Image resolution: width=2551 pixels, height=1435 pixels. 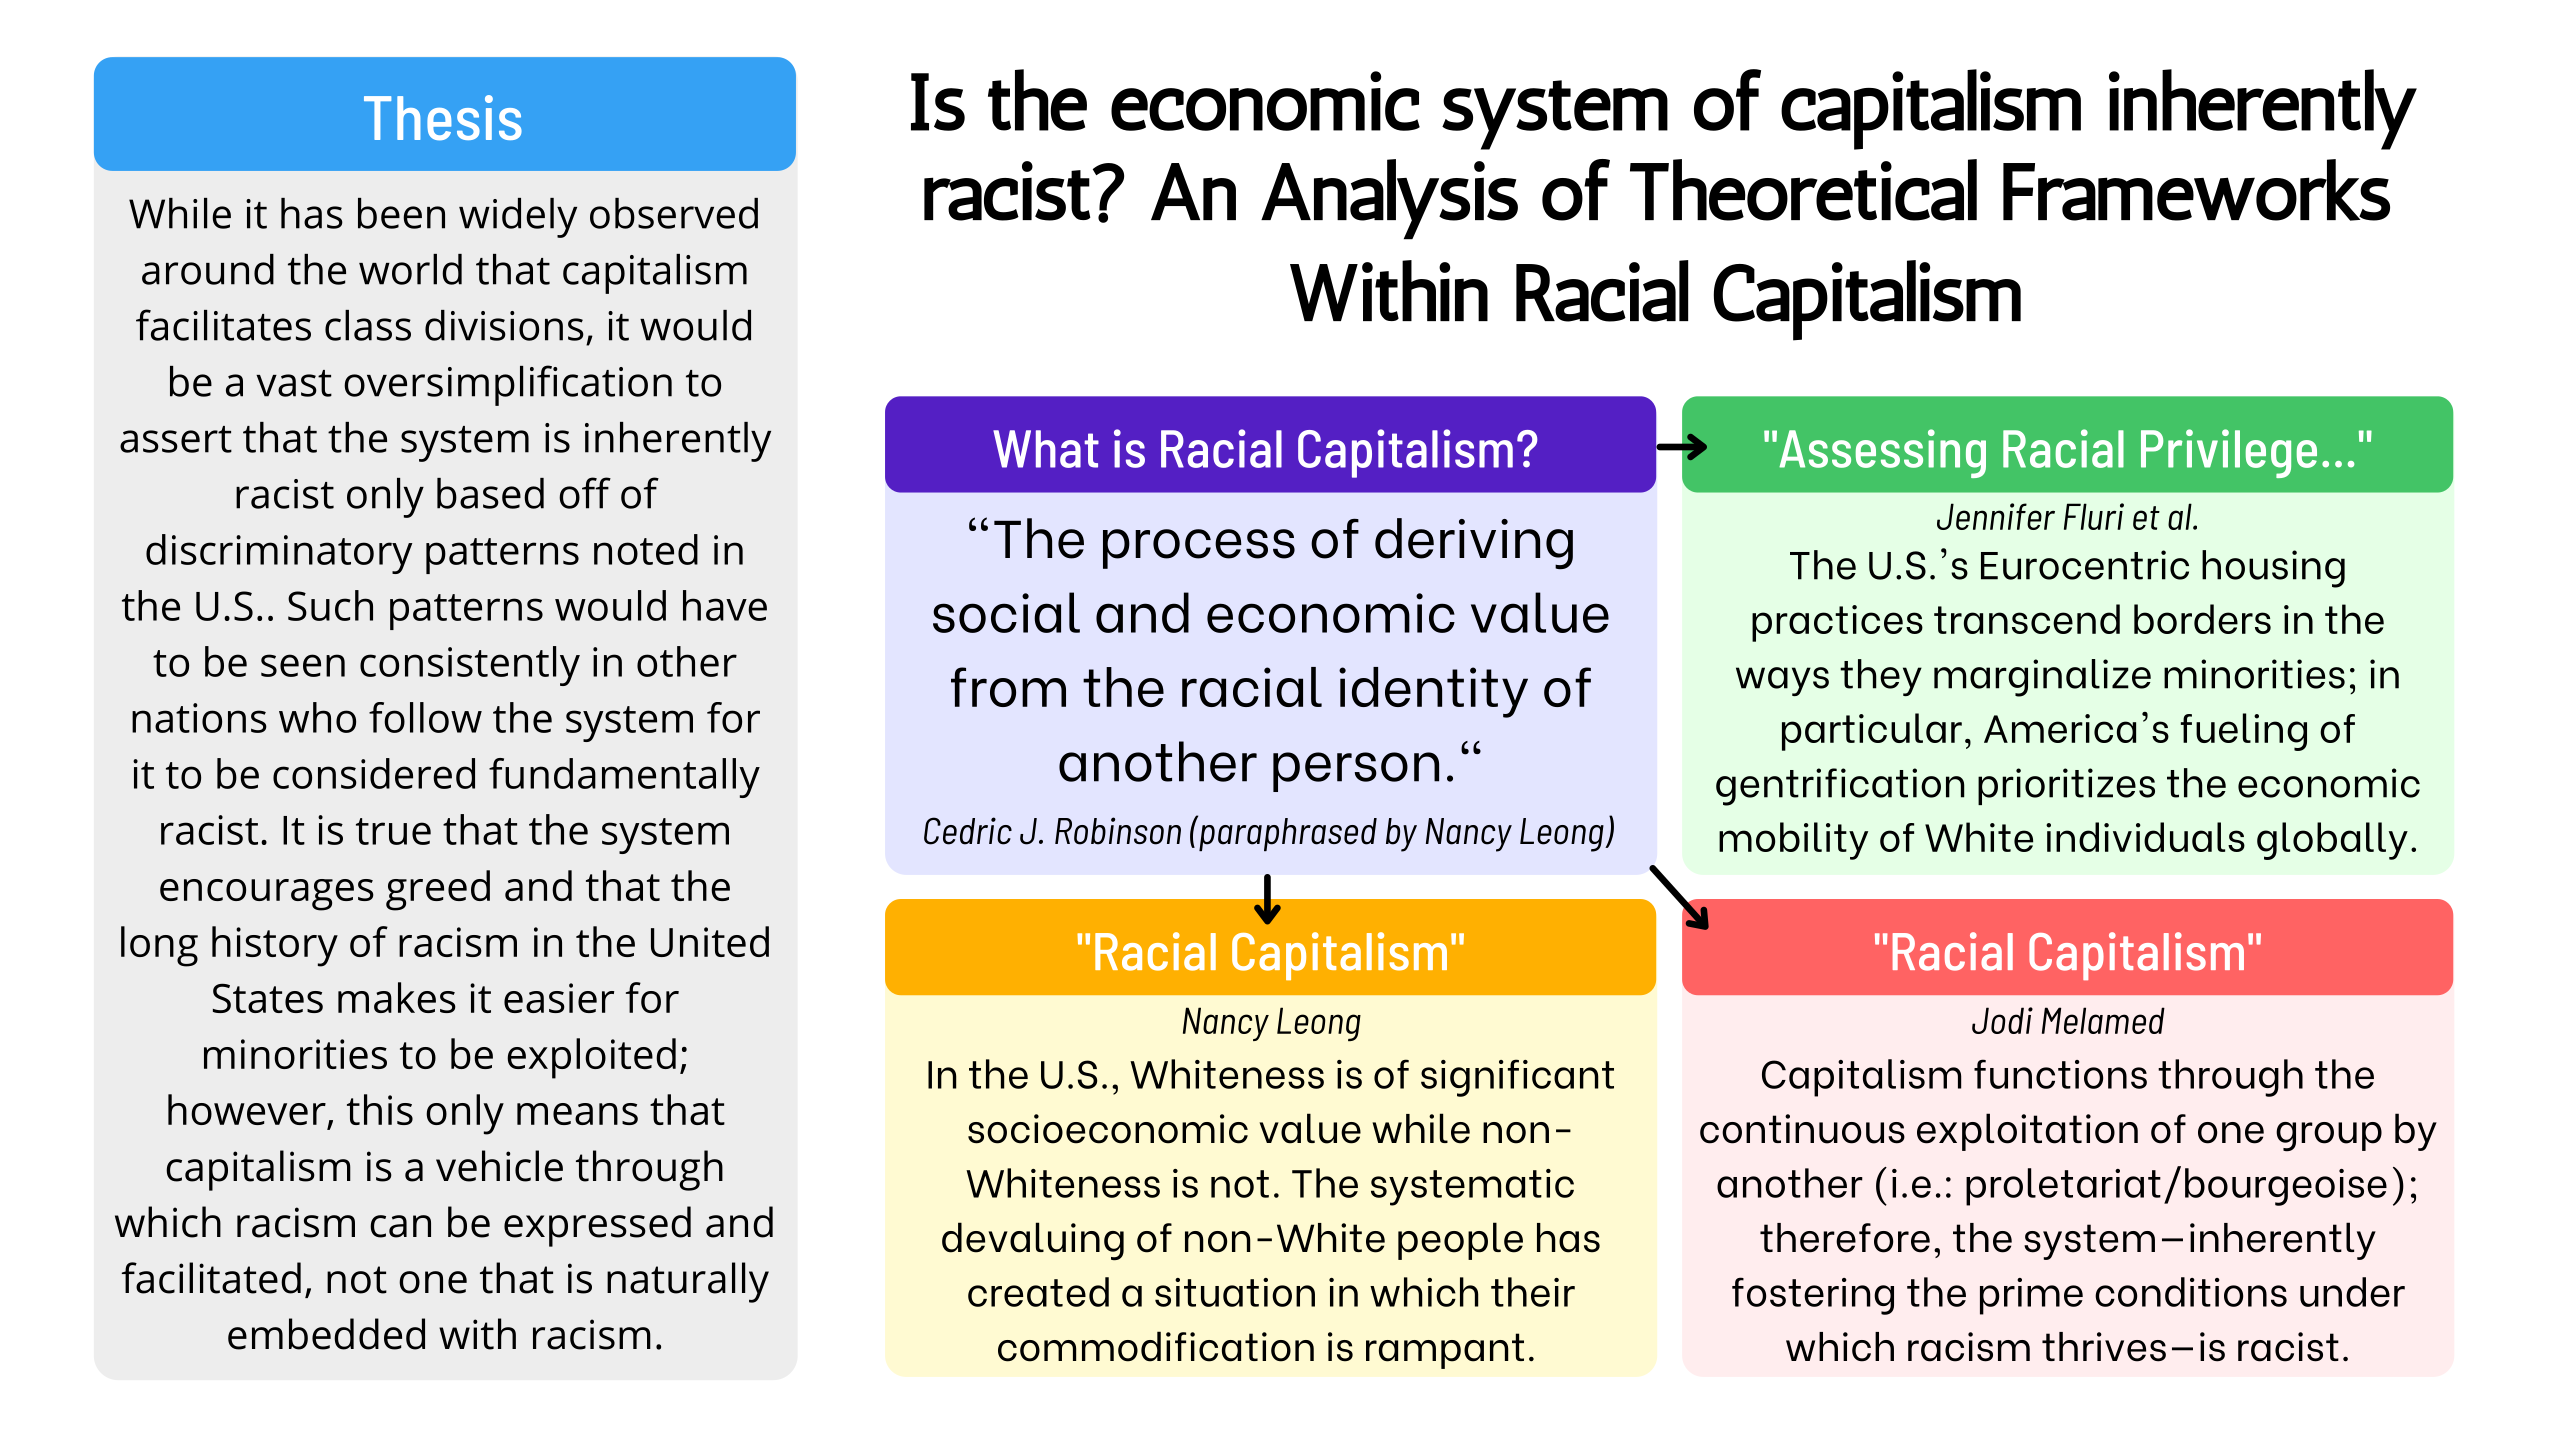 What do you see at coordinates (1517, 1078) in the image?
I see `significant` at bounding box center [1517, 1078].
